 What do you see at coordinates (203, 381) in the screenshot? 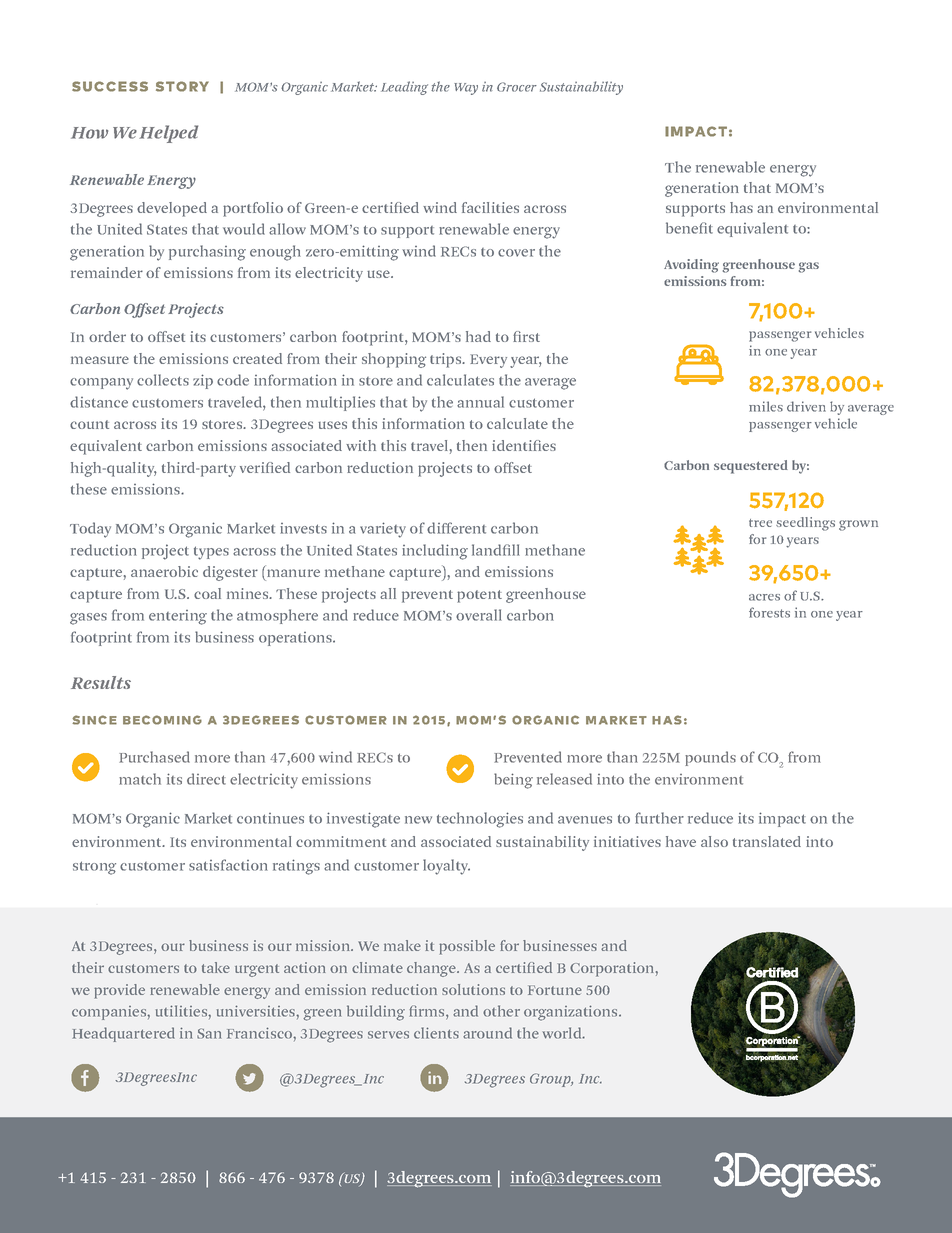
I see `zip` at bounding box center [203, 381].
